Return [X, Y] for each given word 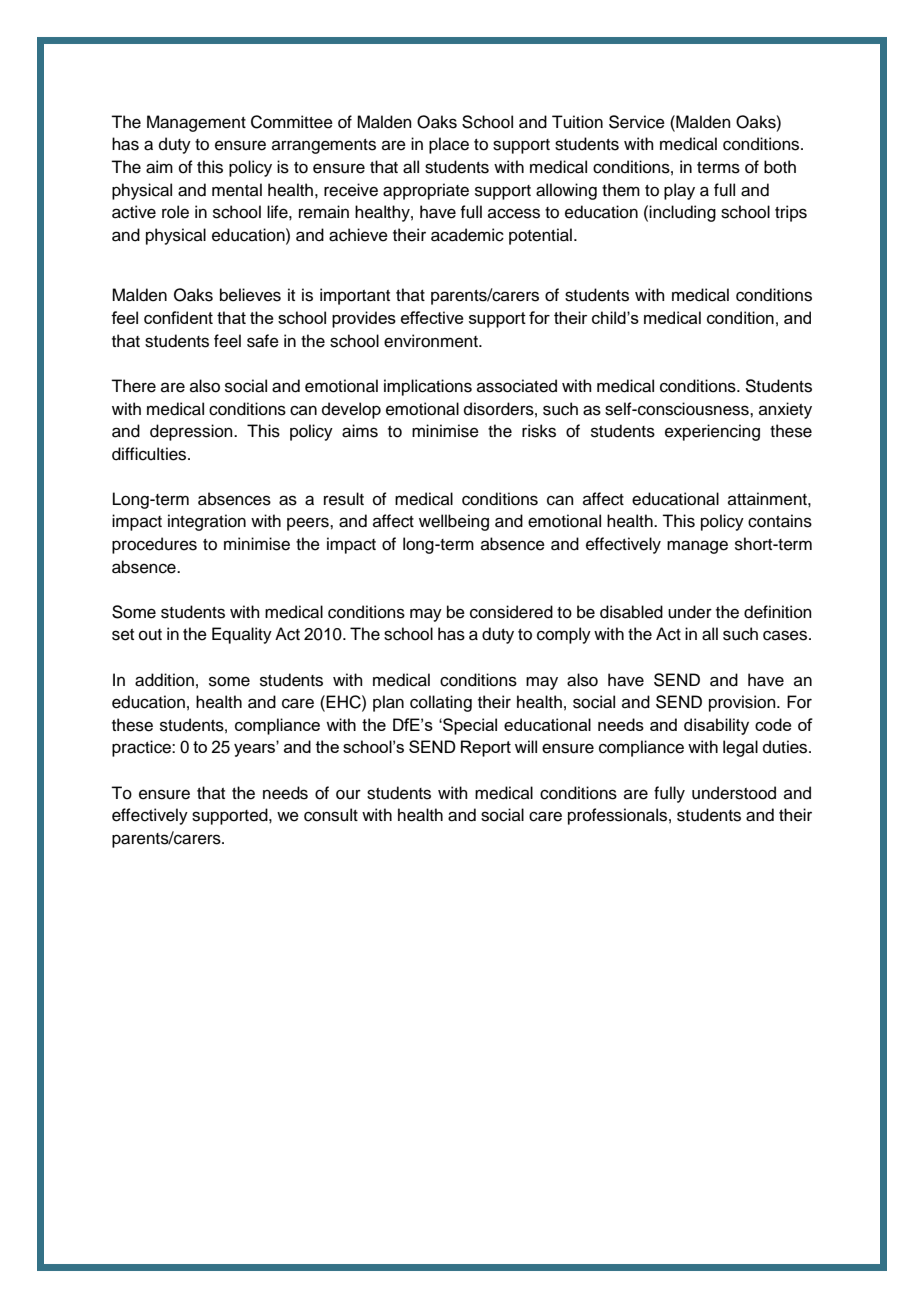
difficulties [150, 454]
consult [331, 815]
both [780, 167]
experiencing [712, 432]
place [449, 145]
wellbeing [454, 522]
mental [237, 190]
